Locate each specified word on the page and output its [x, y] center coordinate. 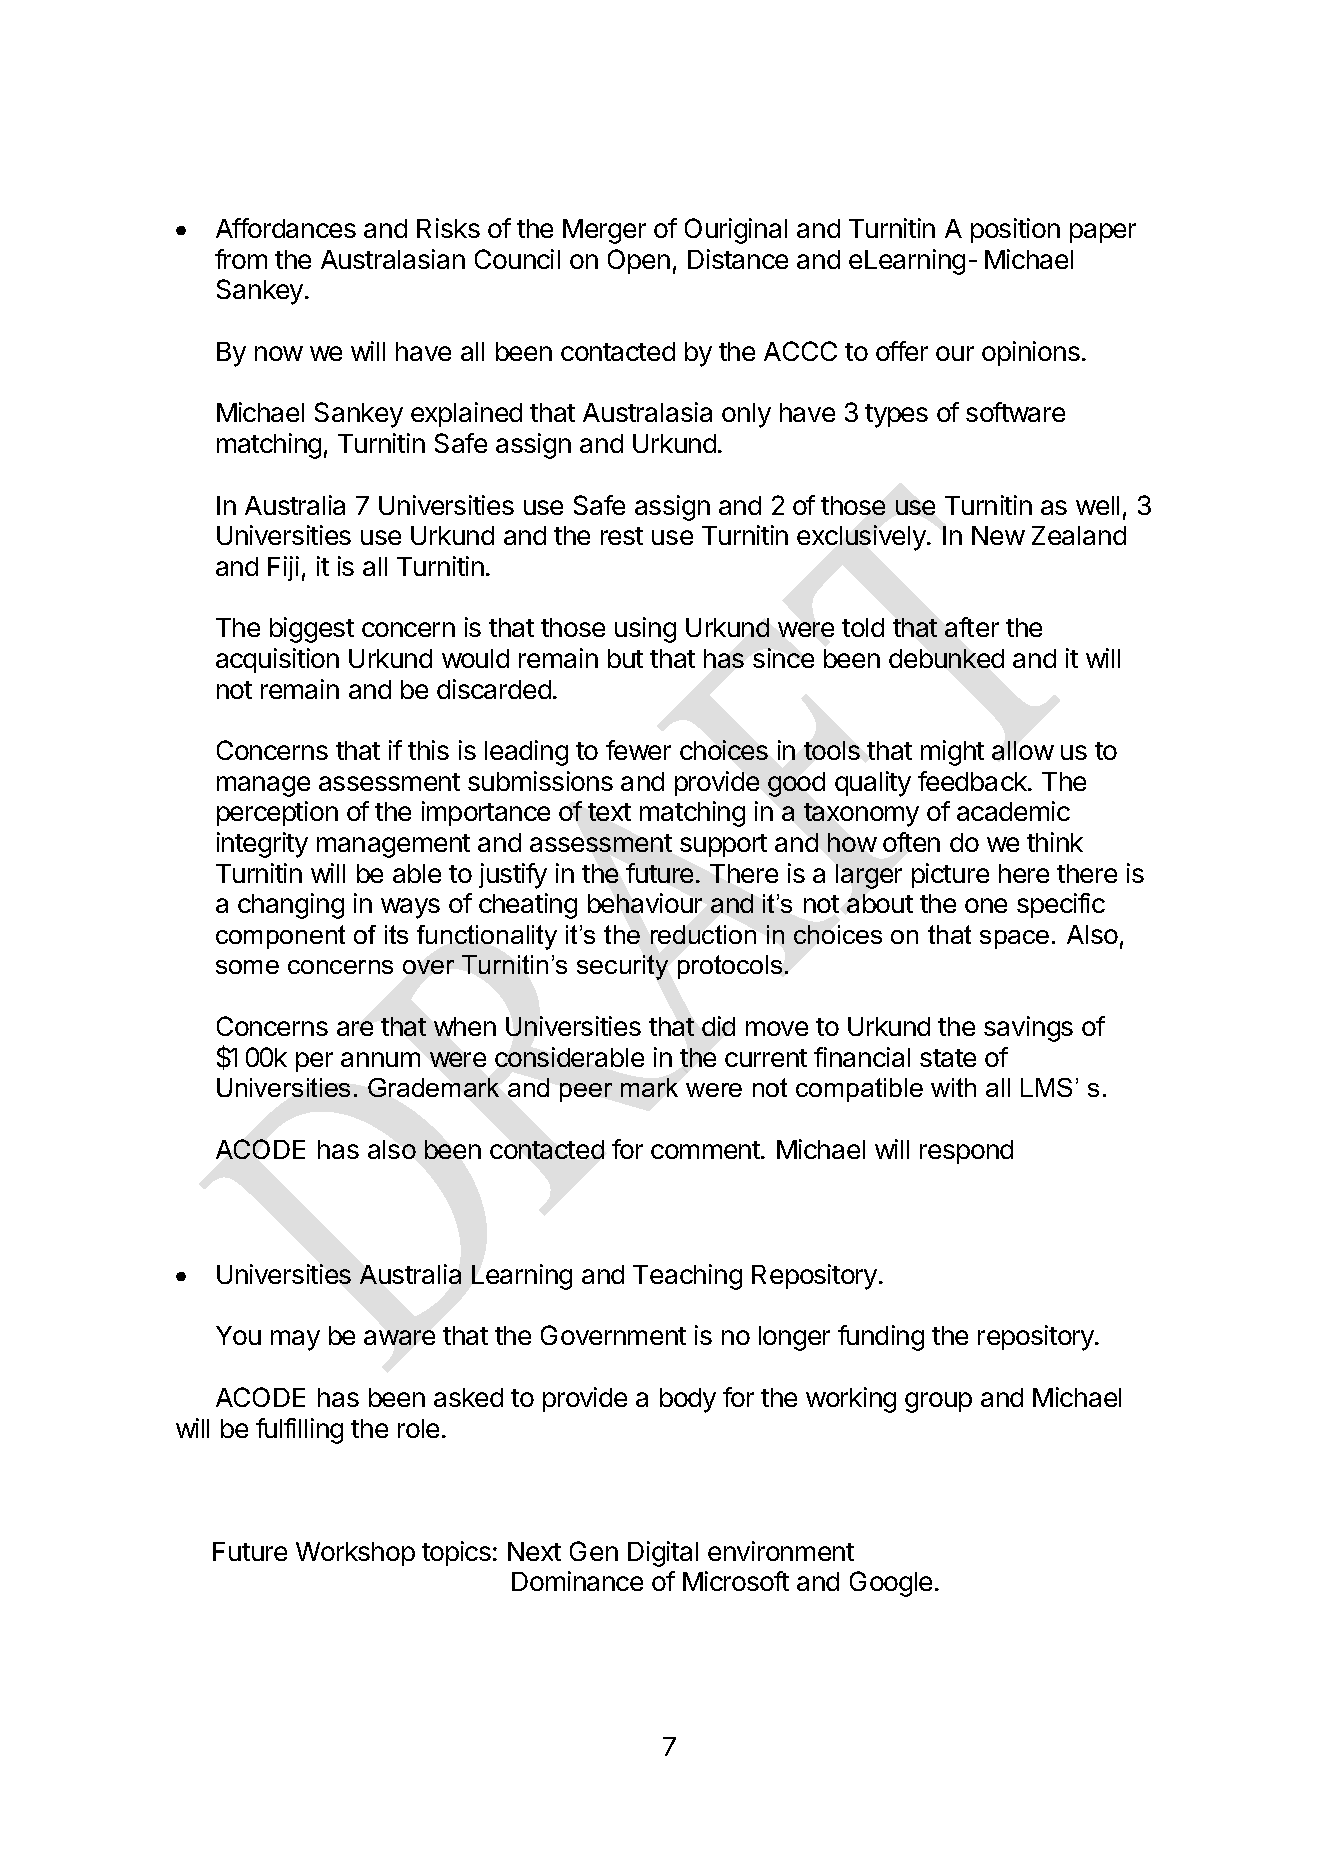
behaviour [645, 903]
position [1015, 230]
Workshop [355, 1554]
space [1014, 939]
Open [639, 261]
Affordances [286, 228]
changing [291, 906]
